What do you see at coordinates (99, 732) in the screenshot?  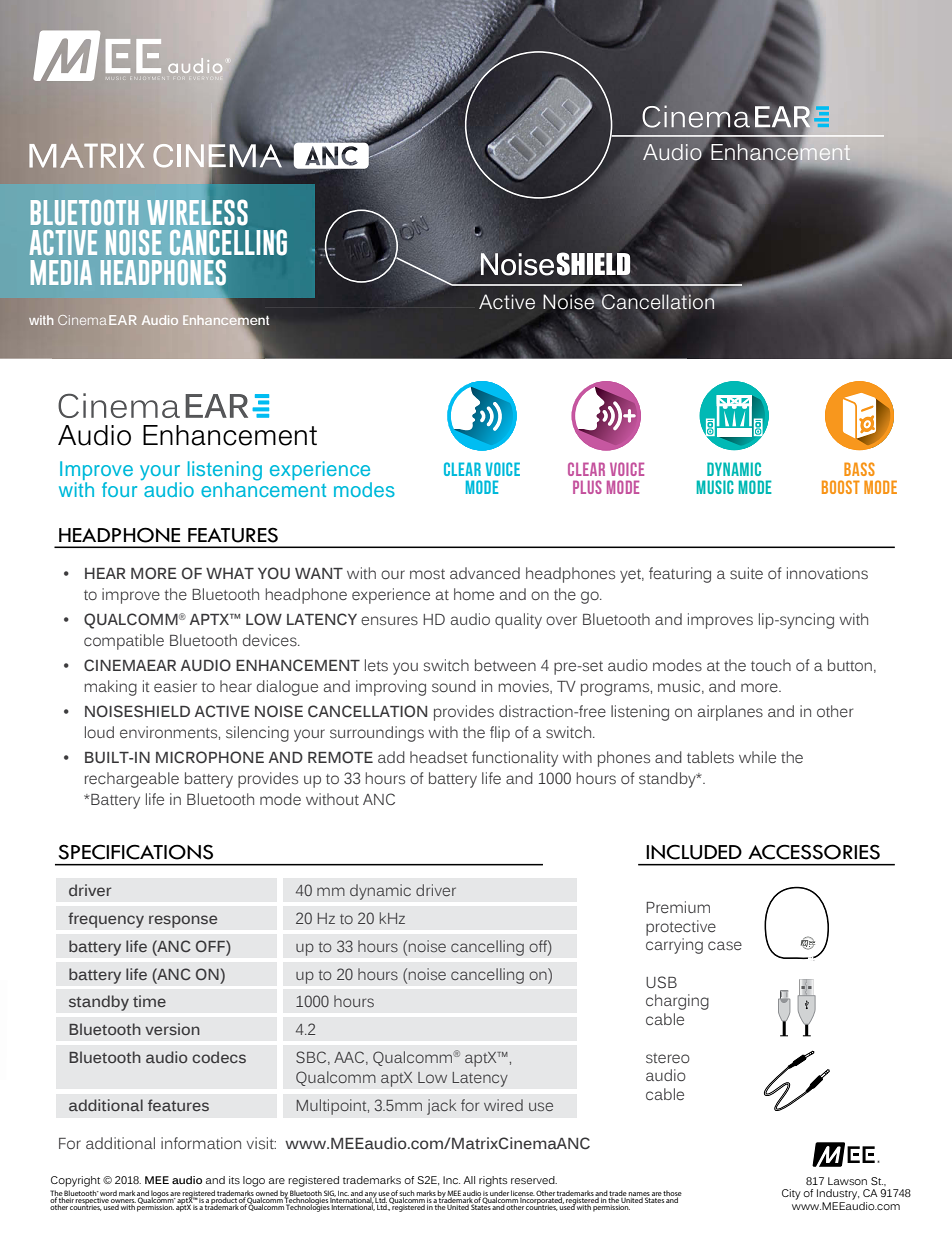 I see `loud` at bounding box center [99, 732].
